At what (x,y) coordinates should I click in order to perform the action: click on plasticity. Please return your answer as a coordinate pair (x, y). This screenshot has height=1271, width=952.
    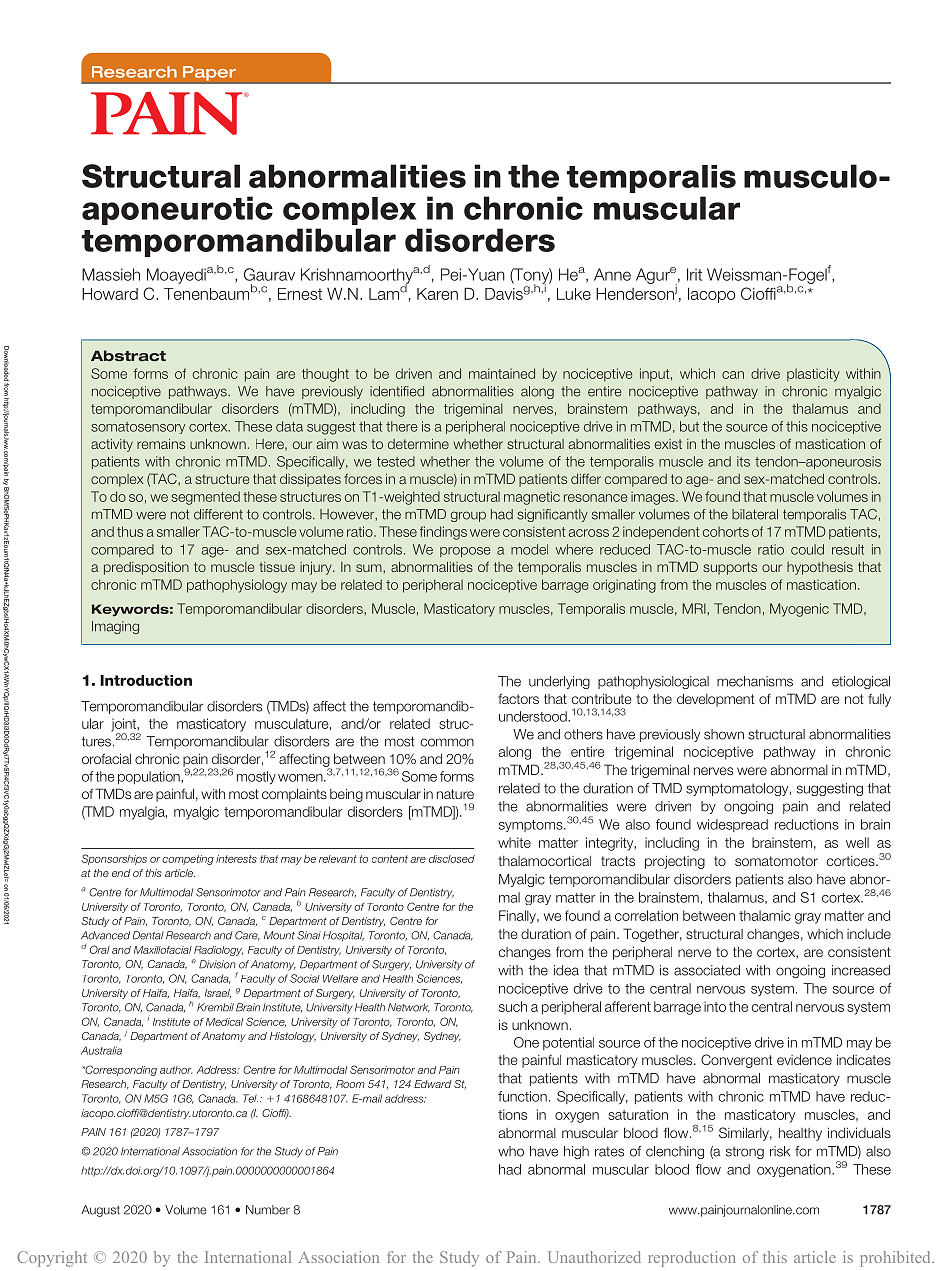
    Looking at the image, I should click on (813, 375).
